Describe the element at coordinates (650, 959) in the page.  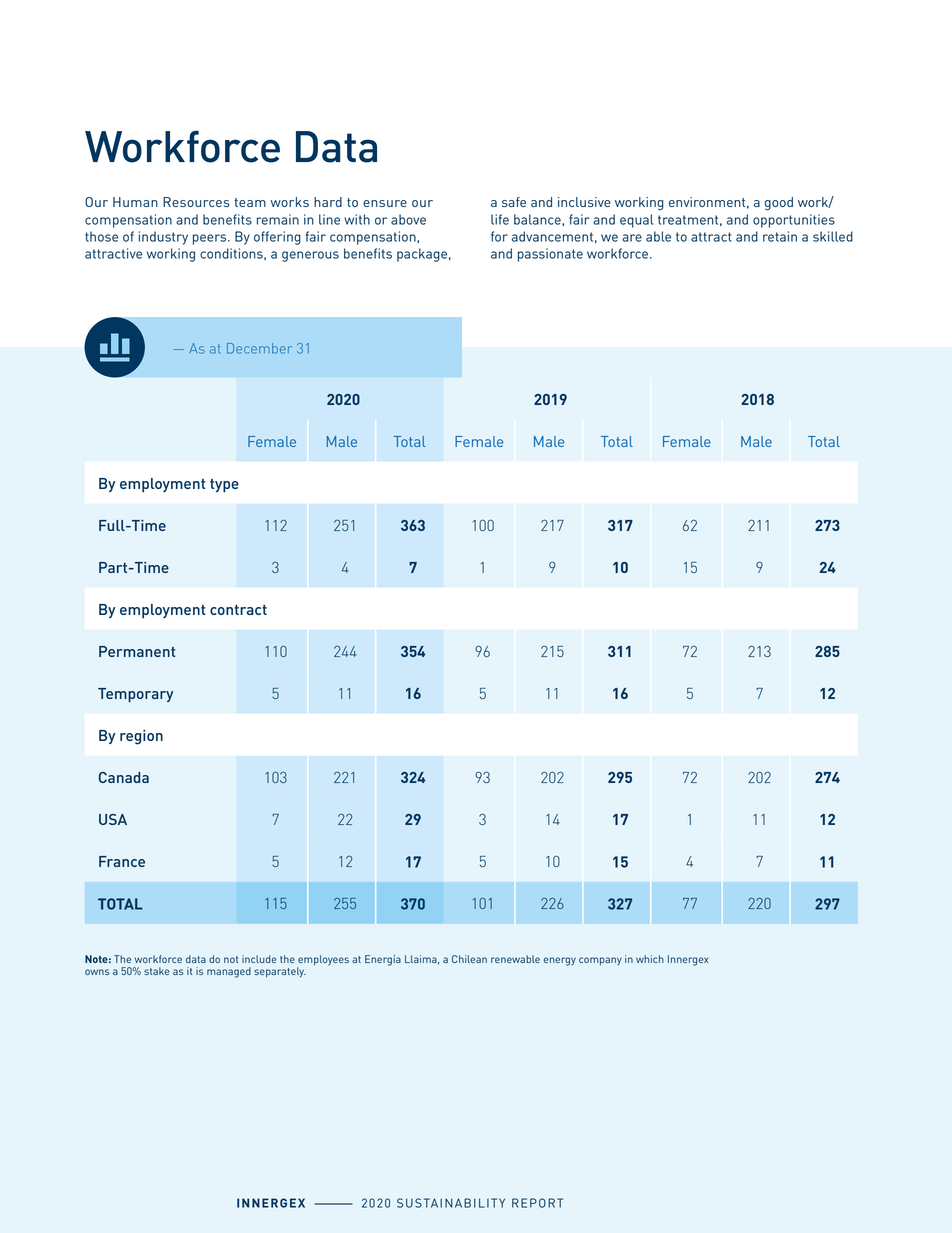
I see `which` at that location.
